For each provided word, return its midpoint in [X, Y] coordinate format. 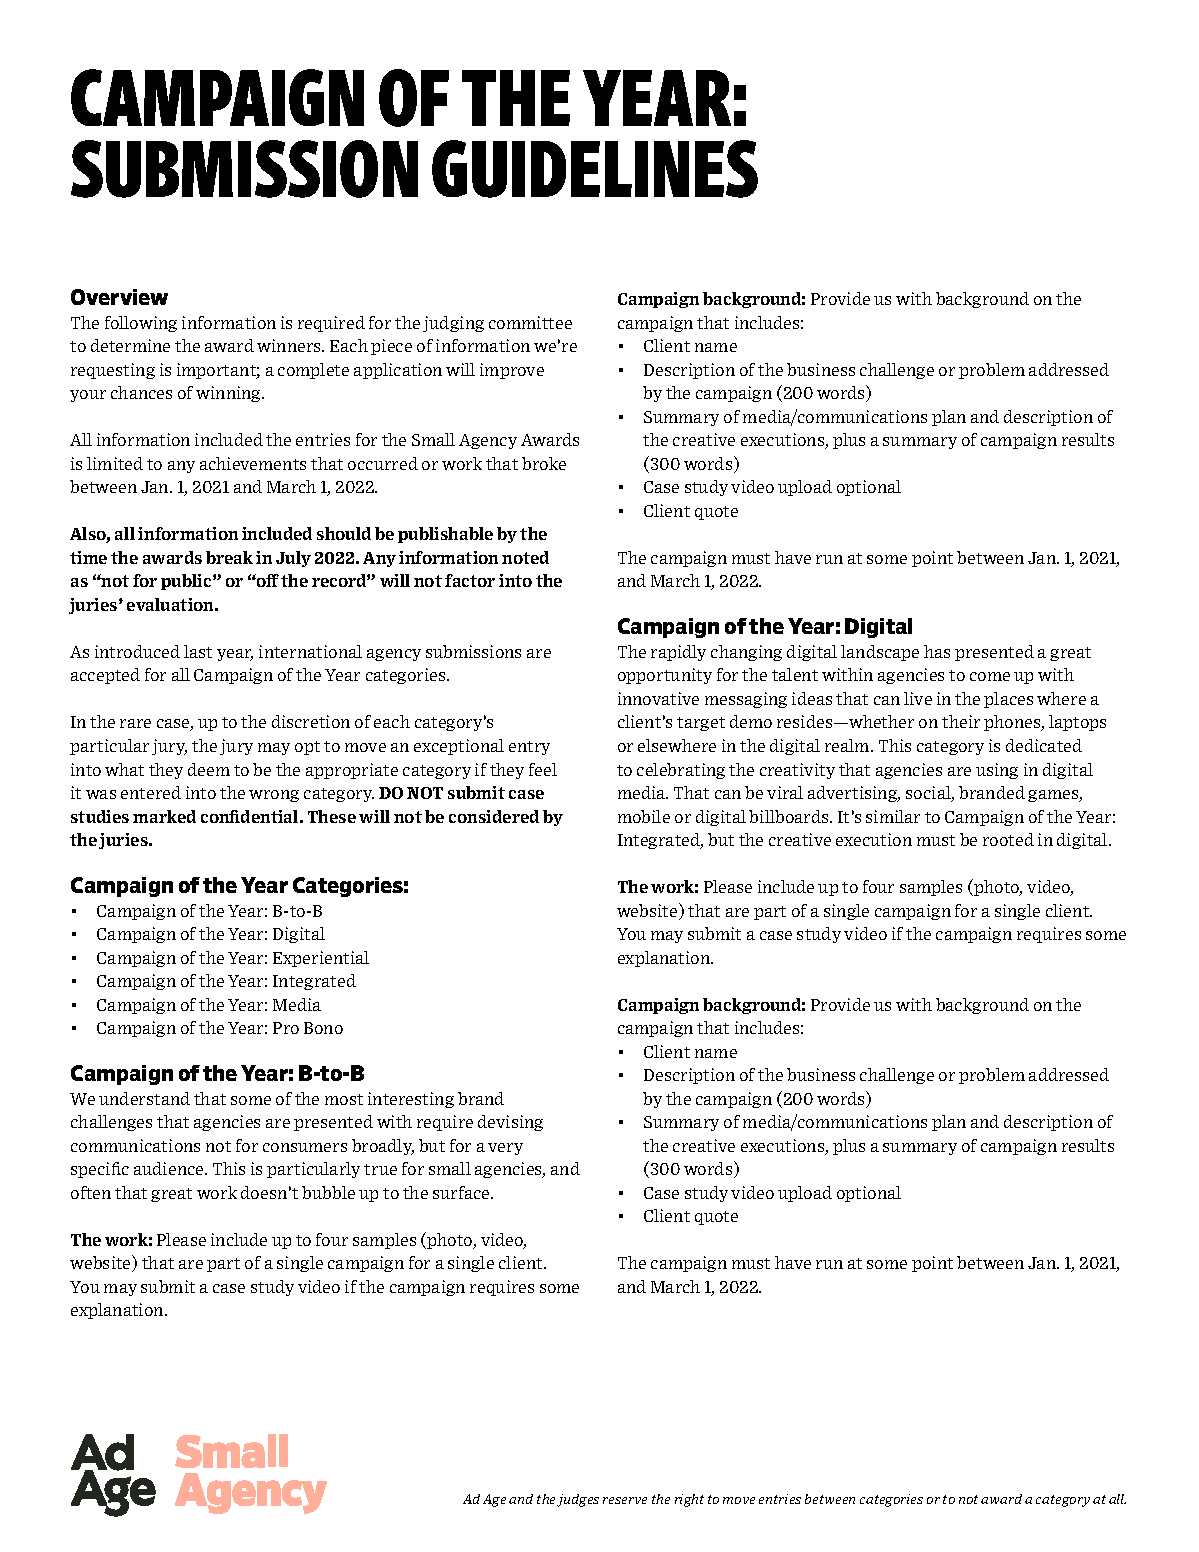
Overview [119, 297]
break [229, 557]
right [689, 1500]
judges [578, 1500]
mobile [644, 816]
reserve [625, 1500]
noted [525, 557]
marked [164, 816]
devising [510, 1123]
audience [170, 1168]
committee [530, 322]
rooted [1008, 839]
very [505, 1149]
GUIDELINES [595, 169]
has [937, 651]
